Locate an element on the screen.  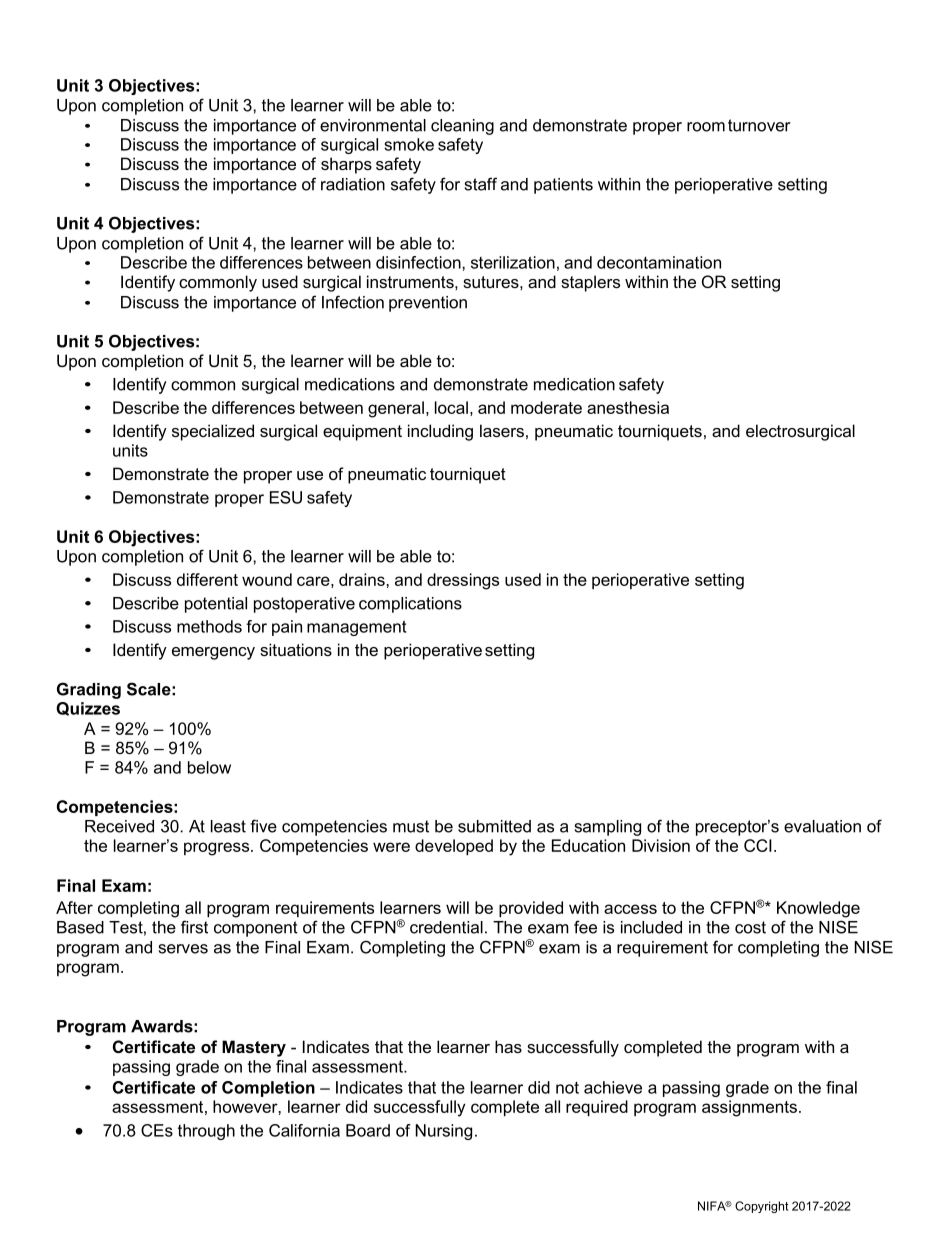
credential is located at coordinates (446, 927).
